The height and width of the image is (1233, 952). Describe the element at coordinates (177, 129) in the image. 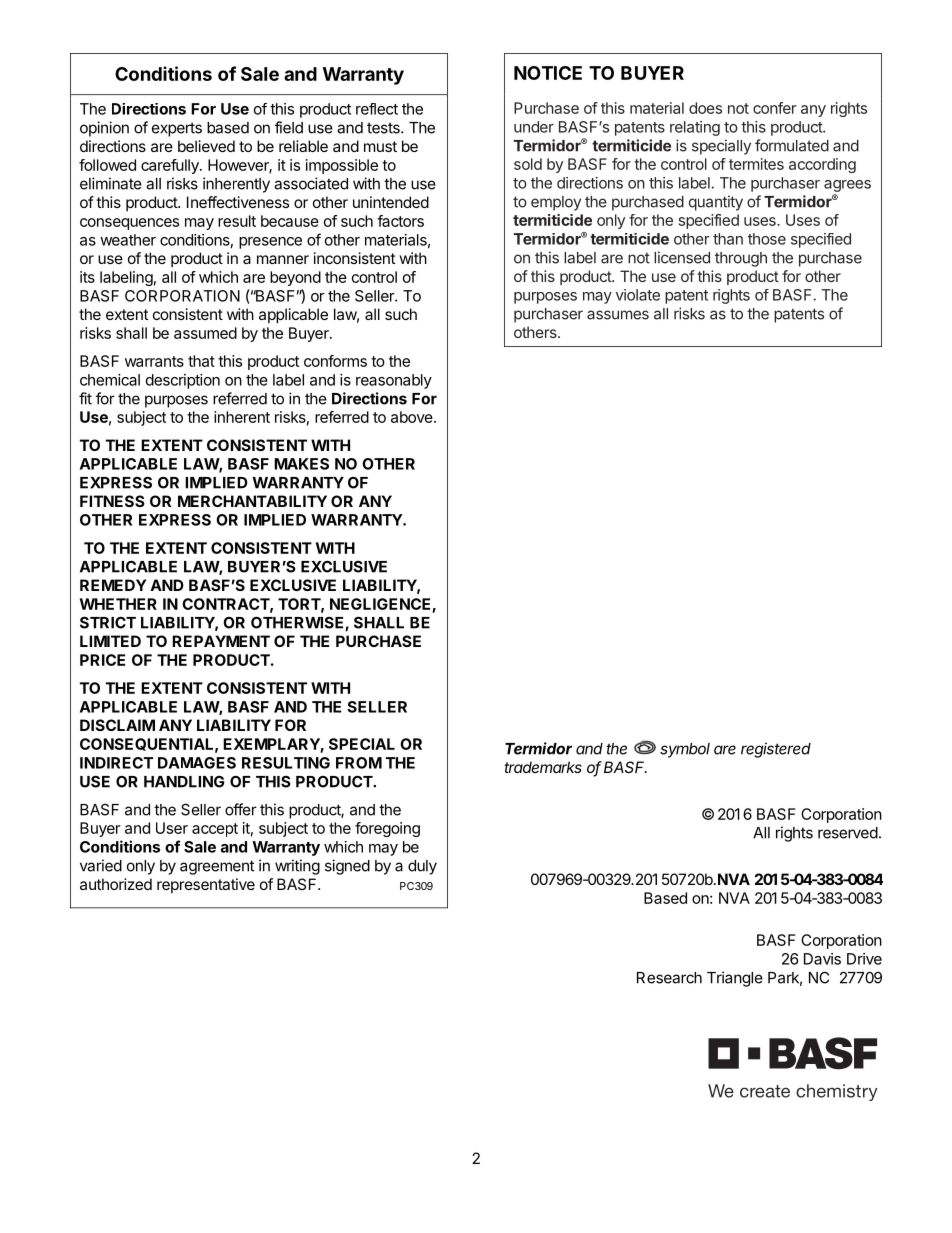

I see `experts` at that location.
